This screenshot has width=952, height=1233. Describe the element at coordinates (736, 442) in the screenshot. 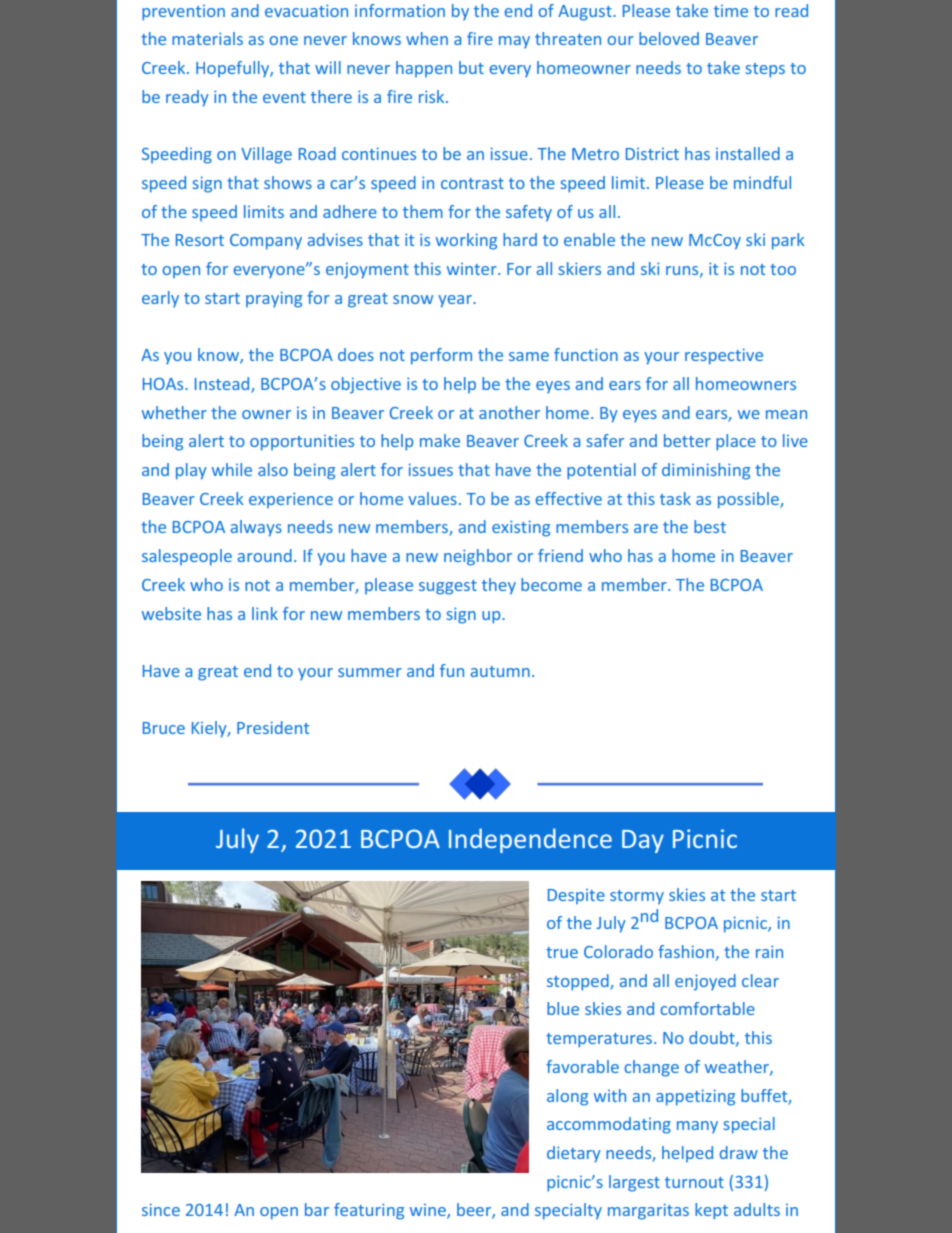

I see `place` at that location.
